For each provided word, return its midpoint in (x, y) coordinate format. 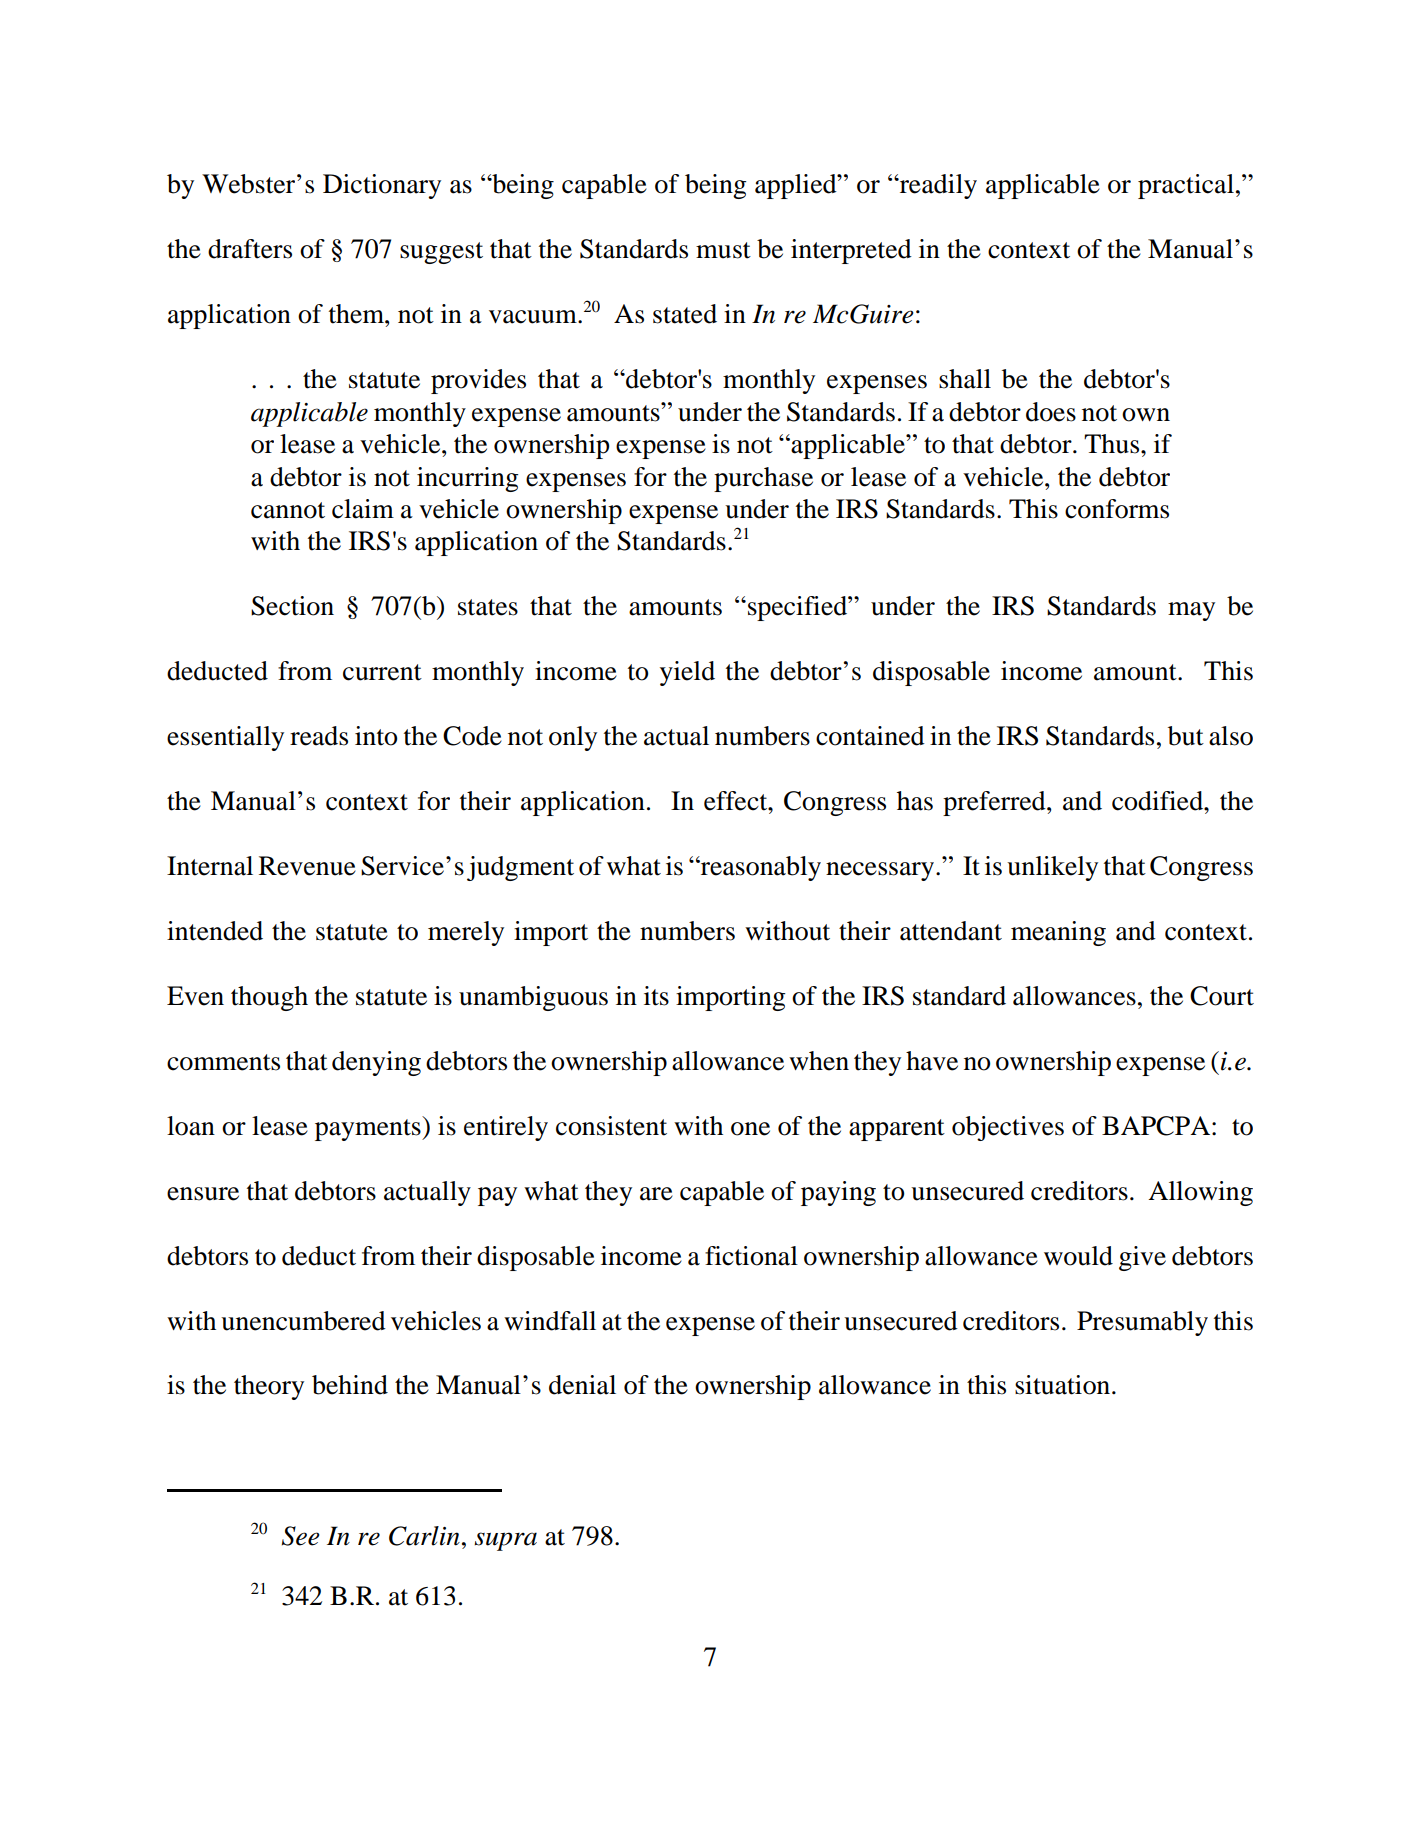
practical (1186, 186)
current (382, 672)
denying (376, 1063)
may (1191, 611)
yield (687, 673)
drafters (250, 249)
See (301, 1536)
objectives (1008, 1128)
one (750, 1129)
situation (1064, 1385)
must (723, 250)
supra (505, 1541)
